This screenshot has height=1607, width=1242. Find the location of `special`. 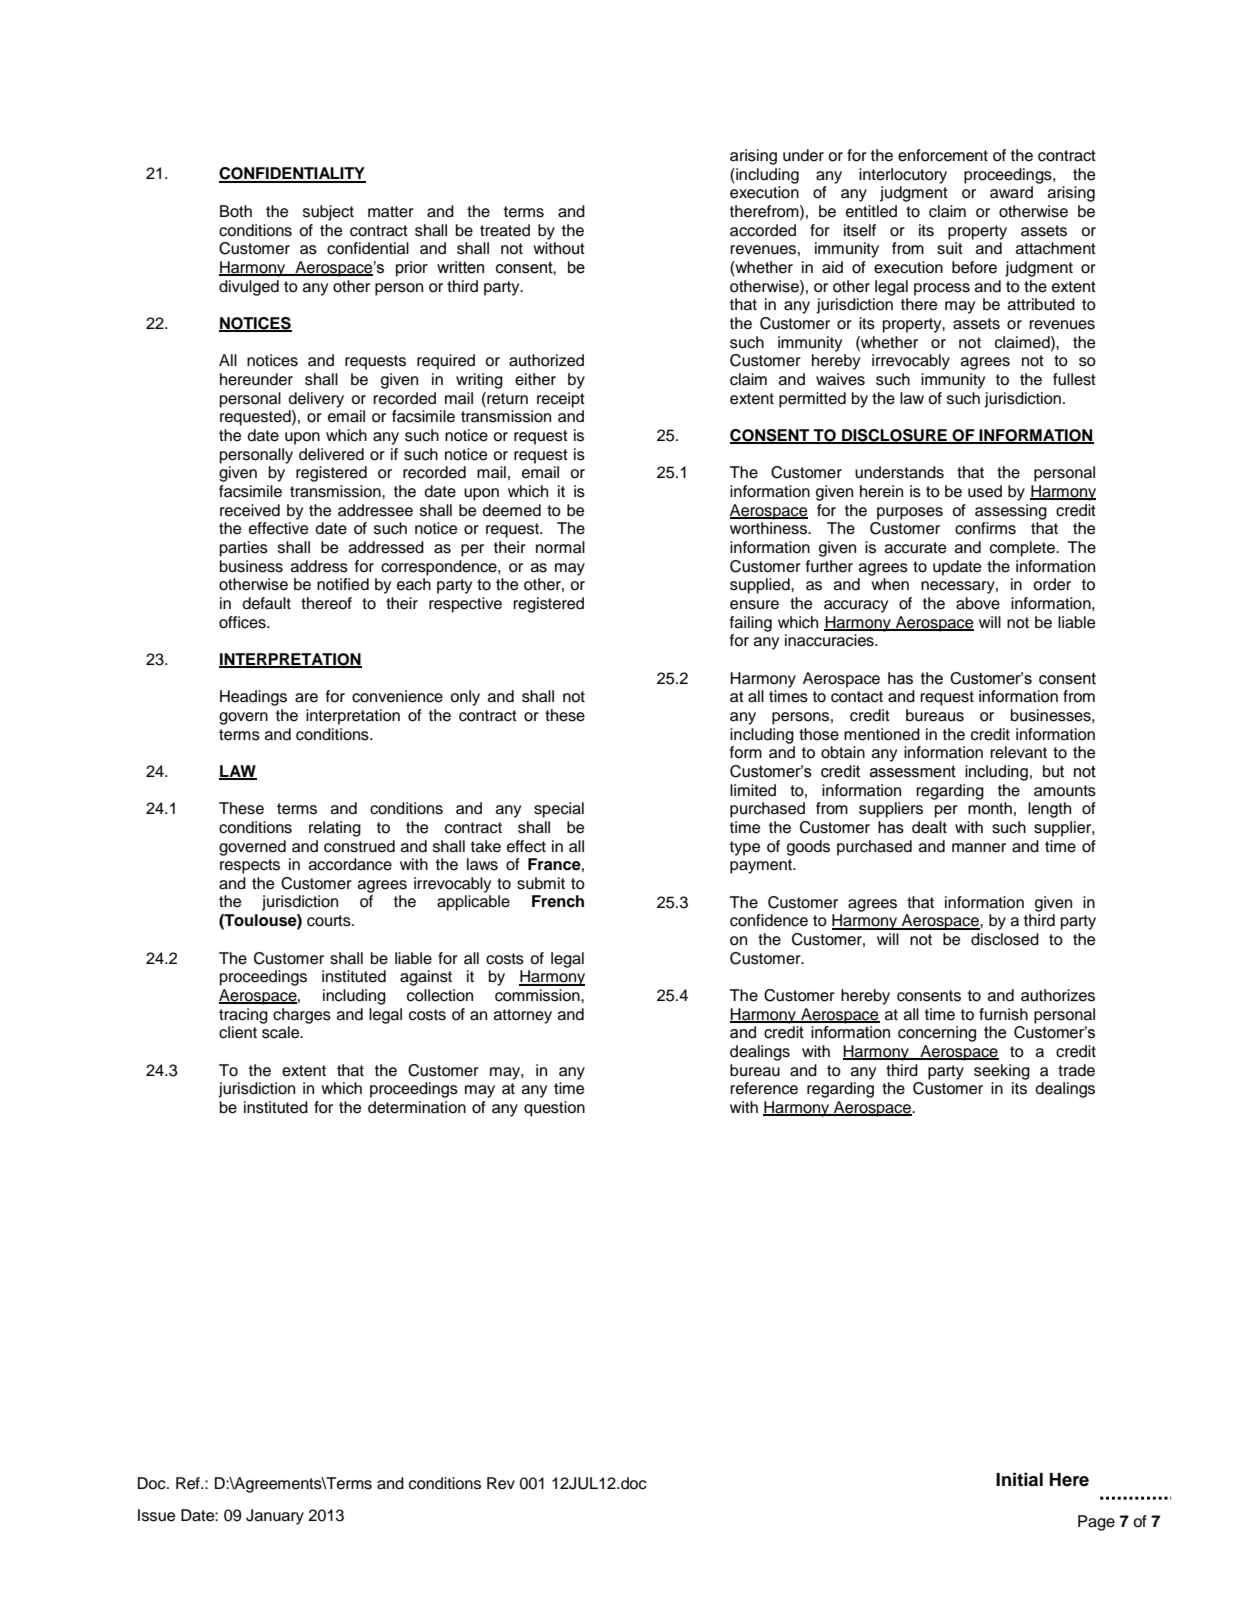

special is located at coordinates (559, 810).
